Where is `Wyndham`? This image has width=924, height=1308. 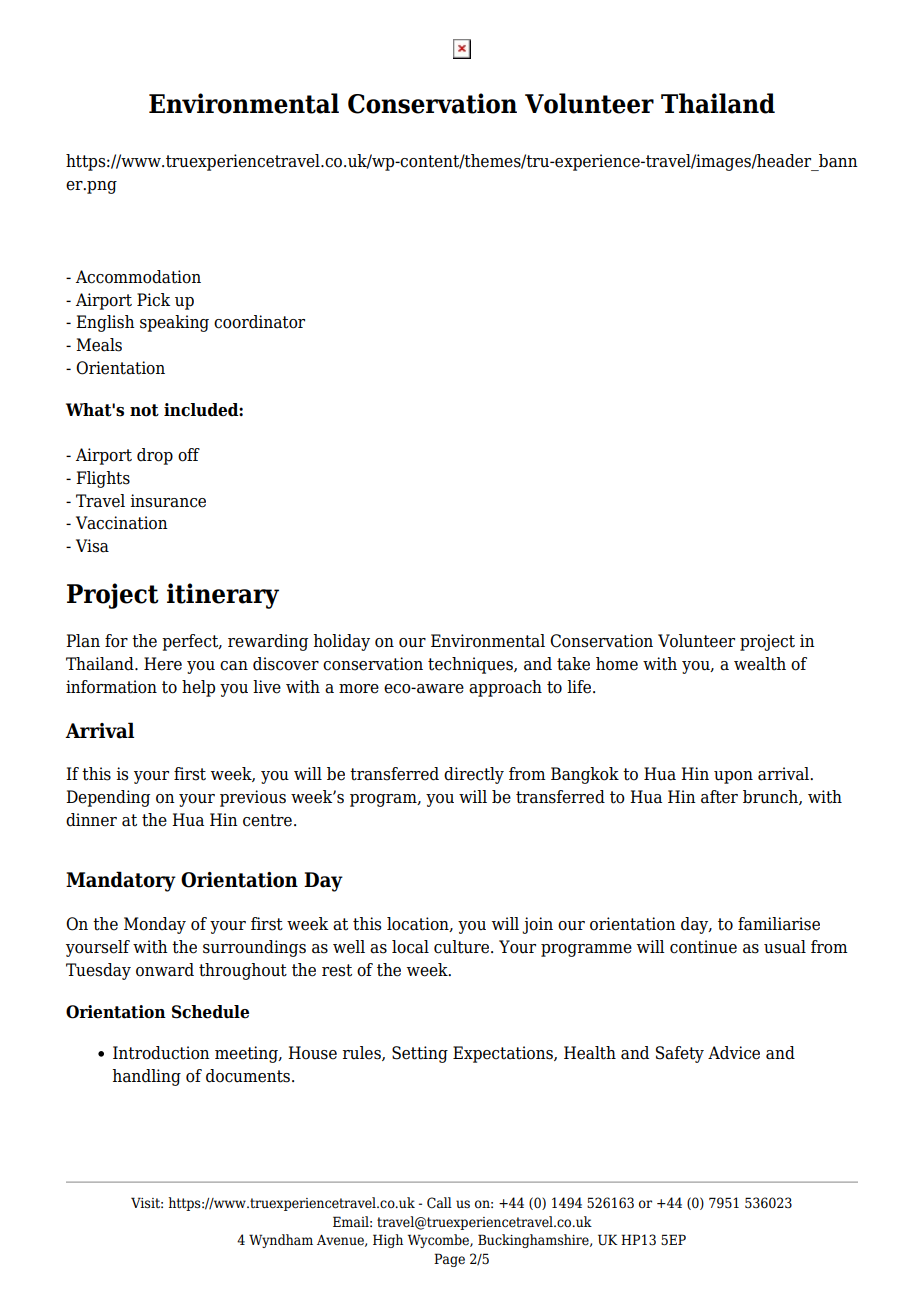
Wyndham is located at coordinates (281, 1241).
